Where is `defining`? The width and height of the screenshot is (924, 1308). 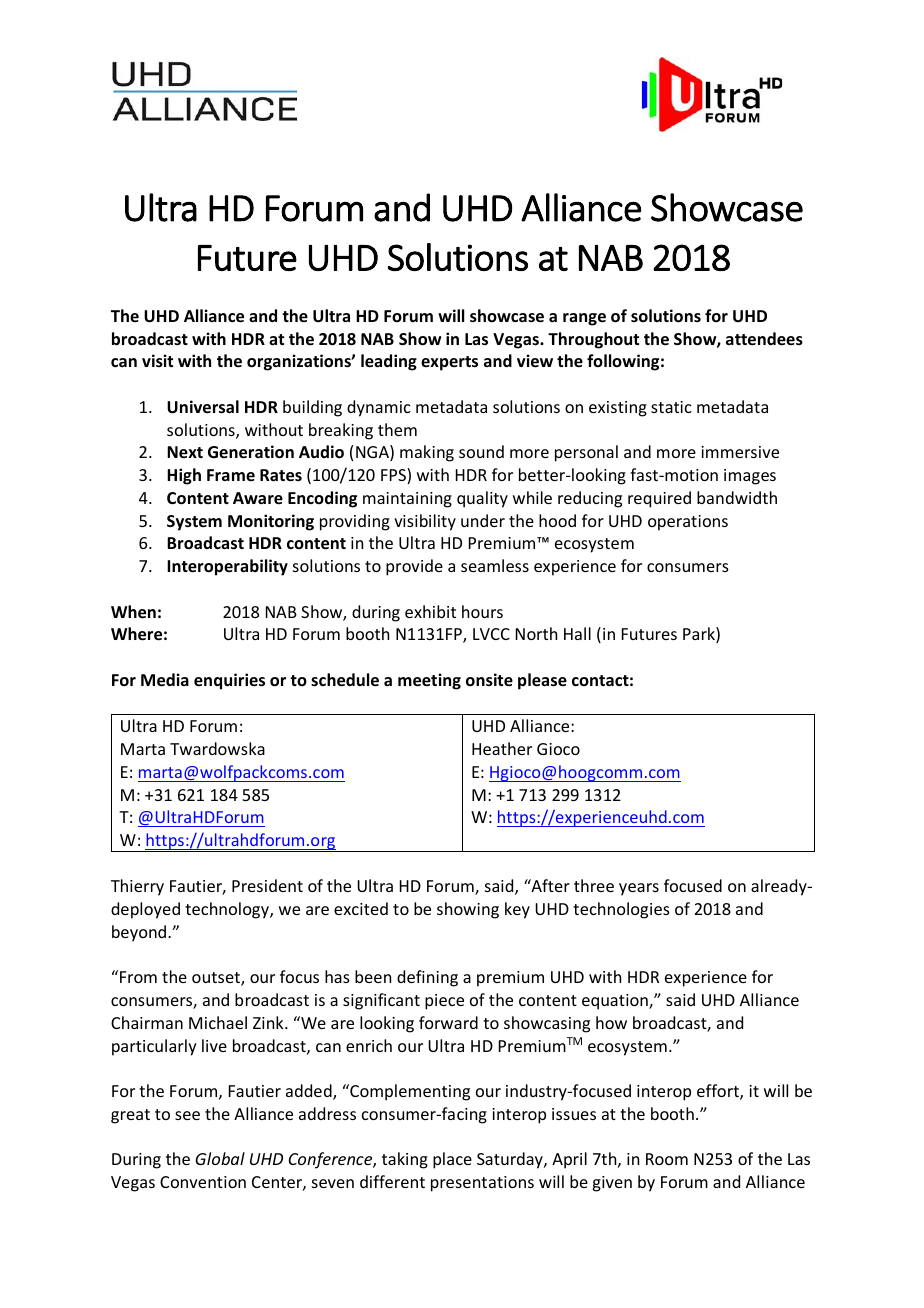
defining is located at coordinates (427, 978).
